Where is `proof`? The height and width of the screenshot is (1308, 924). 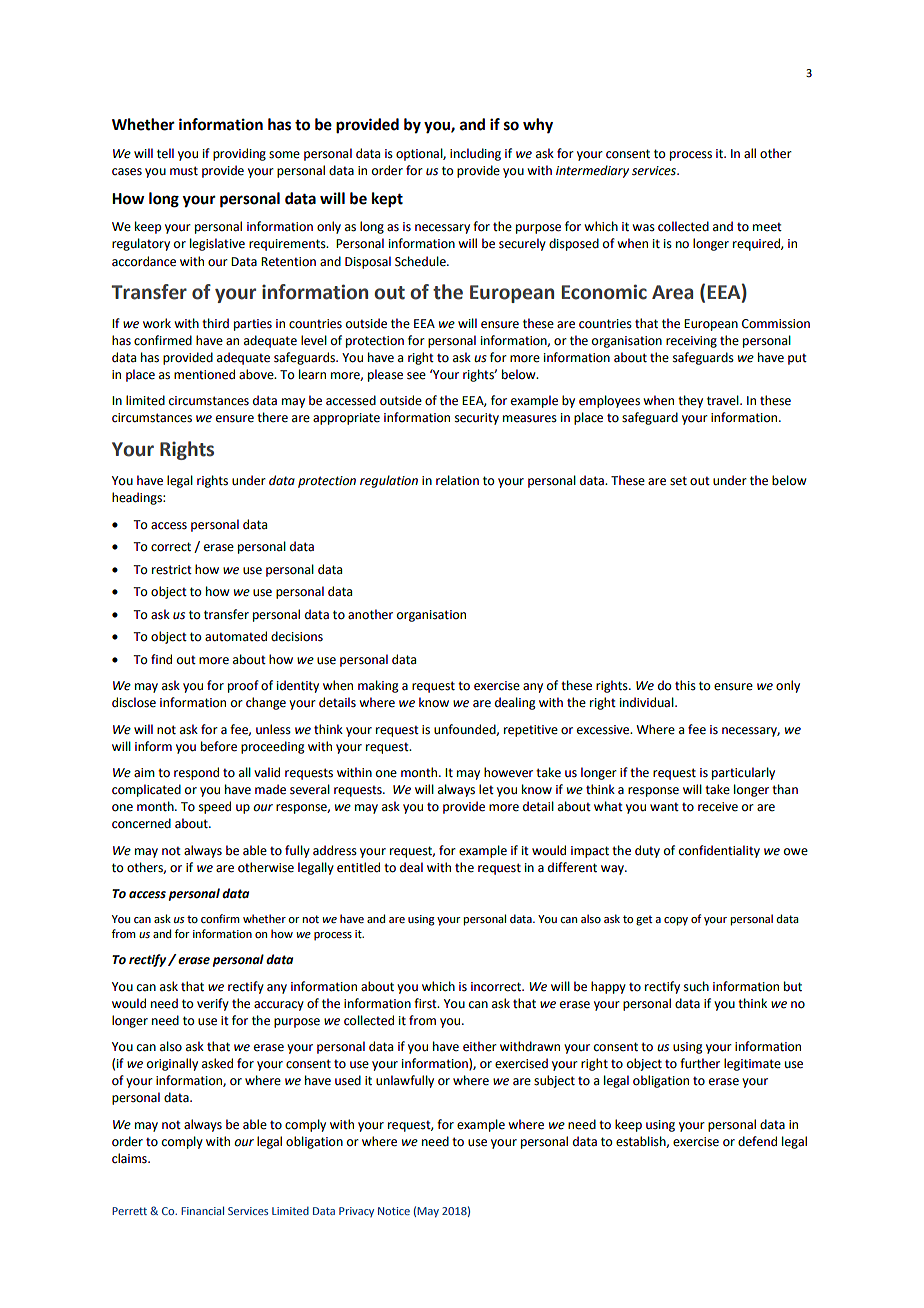
proof is located at coordinates (243, 686).
